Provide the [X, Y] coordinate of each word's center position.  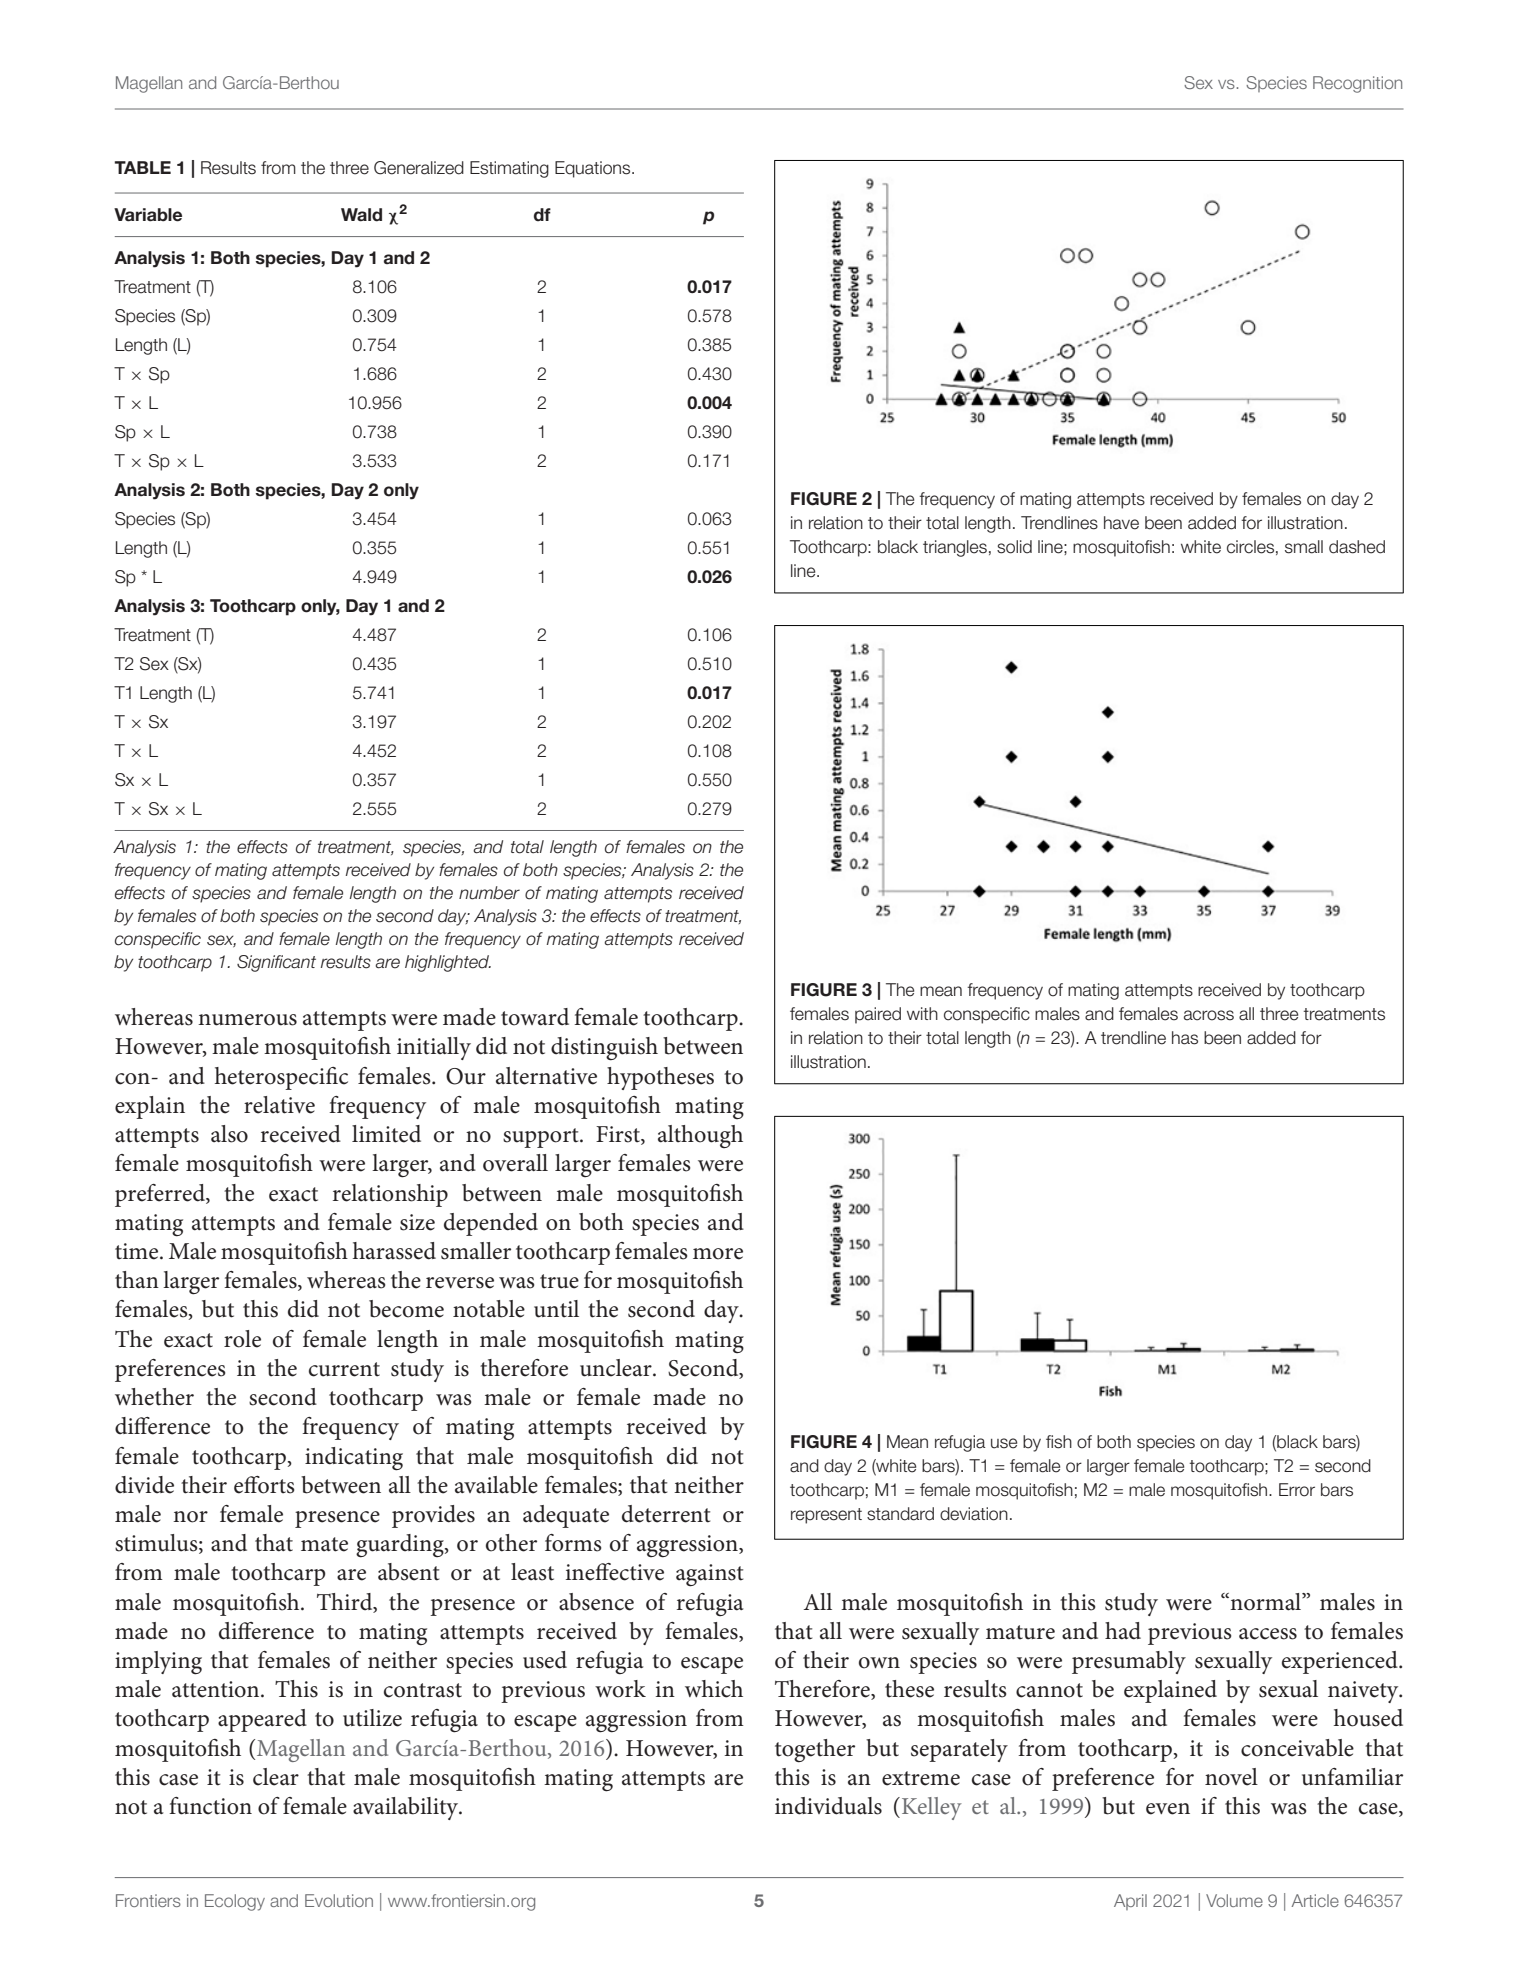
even [1168, 1809]
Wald [361, 215]
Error [1297, 1490]
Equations [594, 169]
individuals [828, 1806]
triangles [955, 548]
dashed [1357, 547]
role [242, 1339]
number [489, 893]
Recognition [1357, 84]
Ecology [235, 1902]
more [718, 1254]
